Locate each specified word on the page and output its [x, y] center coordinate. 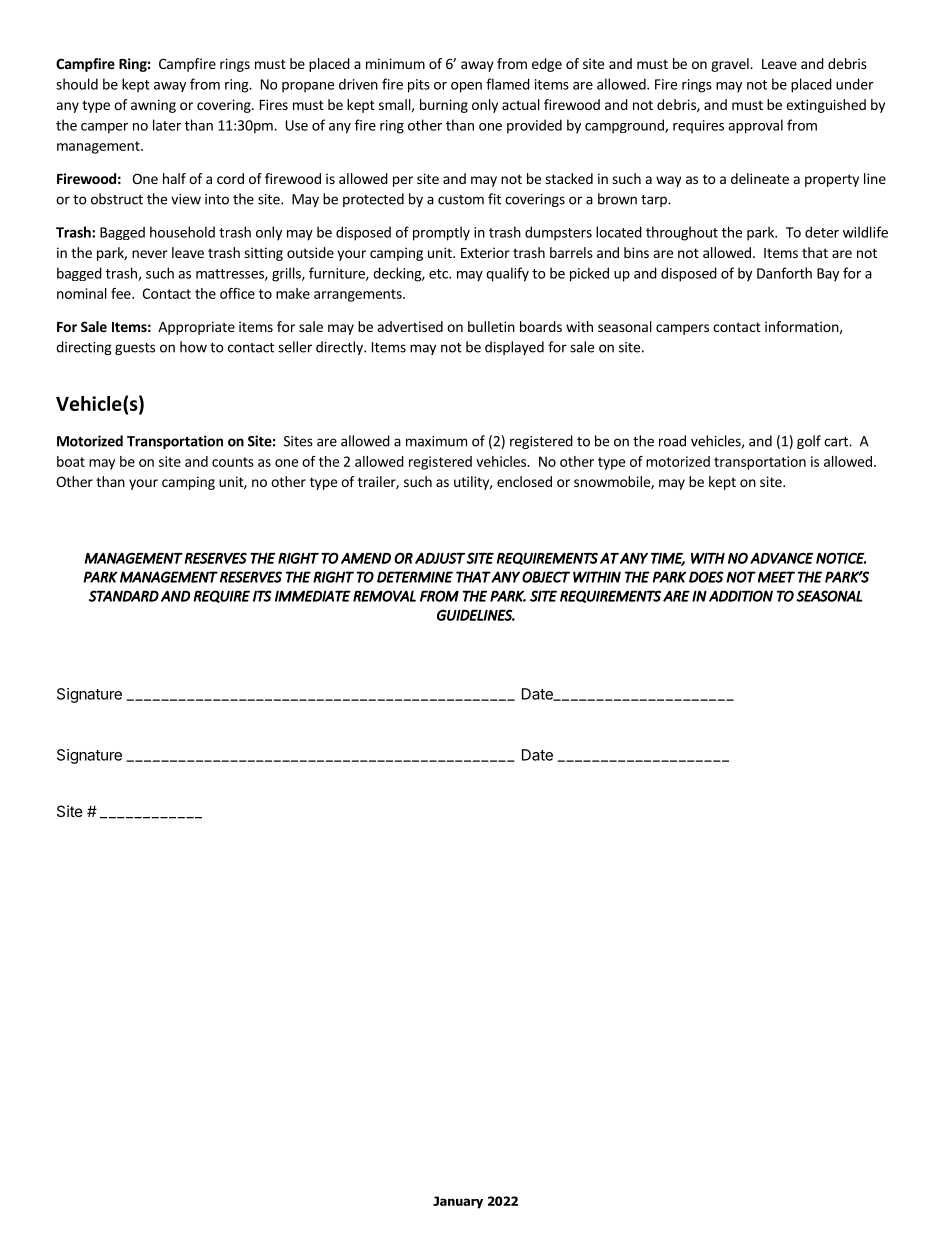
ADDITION [741, 596]
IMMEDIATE [313, 596]
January [458, 1202]
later [167, 125]
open [466, 87]
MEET [776, 577]
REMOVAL [384, 596]
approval [755, 126]
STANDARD [124, 596]
